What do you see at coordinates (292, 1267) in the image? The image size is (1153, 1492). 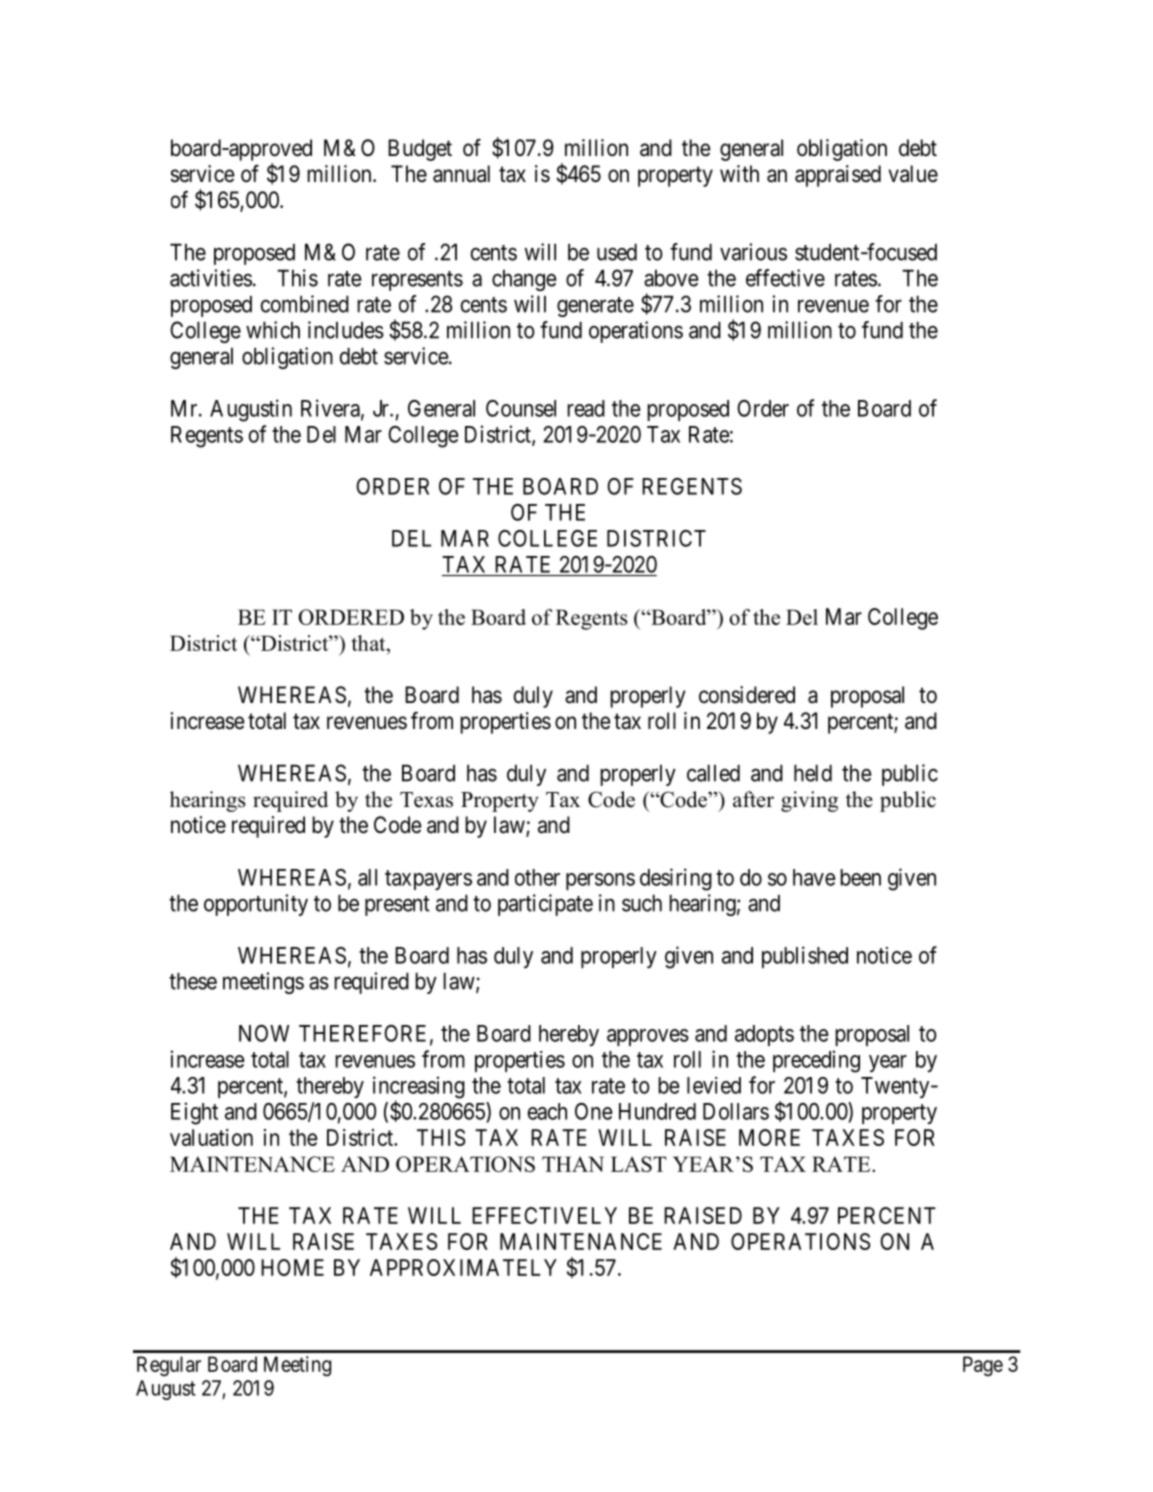 I see `HOME` at bounding box center [292, 1267].
